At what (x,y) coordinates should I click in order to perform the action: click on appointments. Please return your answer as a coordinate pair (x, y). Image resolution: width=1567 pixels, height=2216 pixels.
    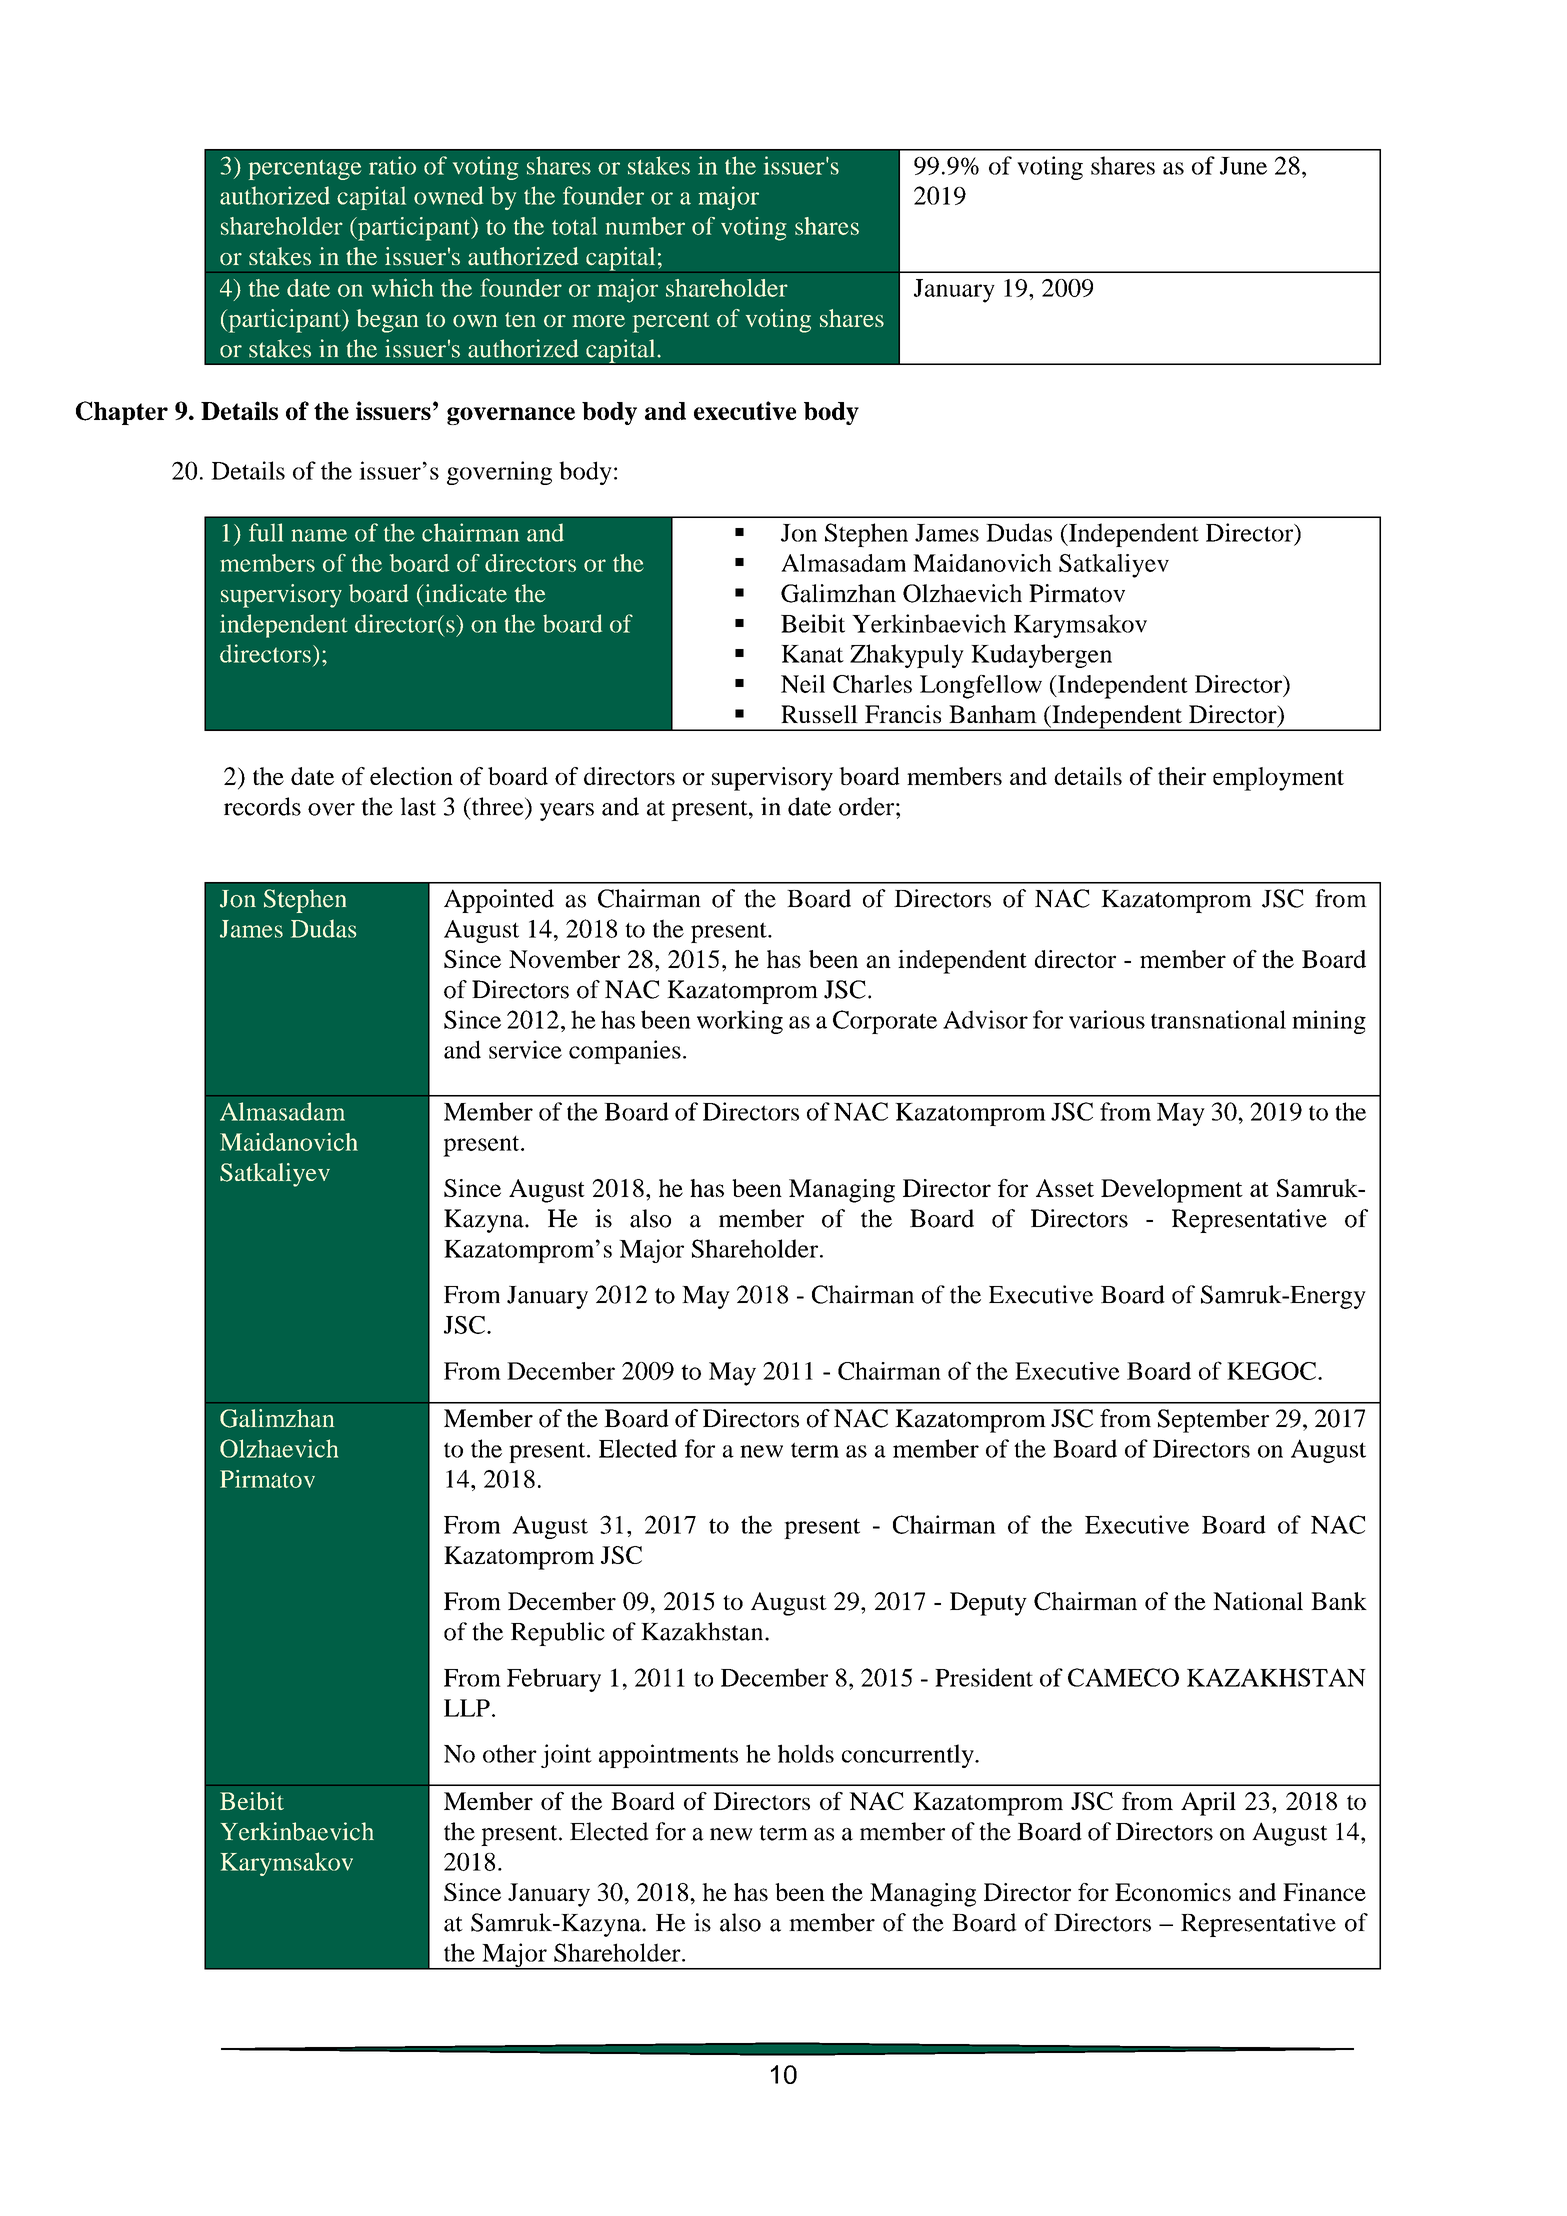
    Looking at the image, I should click on (668, 1756).
